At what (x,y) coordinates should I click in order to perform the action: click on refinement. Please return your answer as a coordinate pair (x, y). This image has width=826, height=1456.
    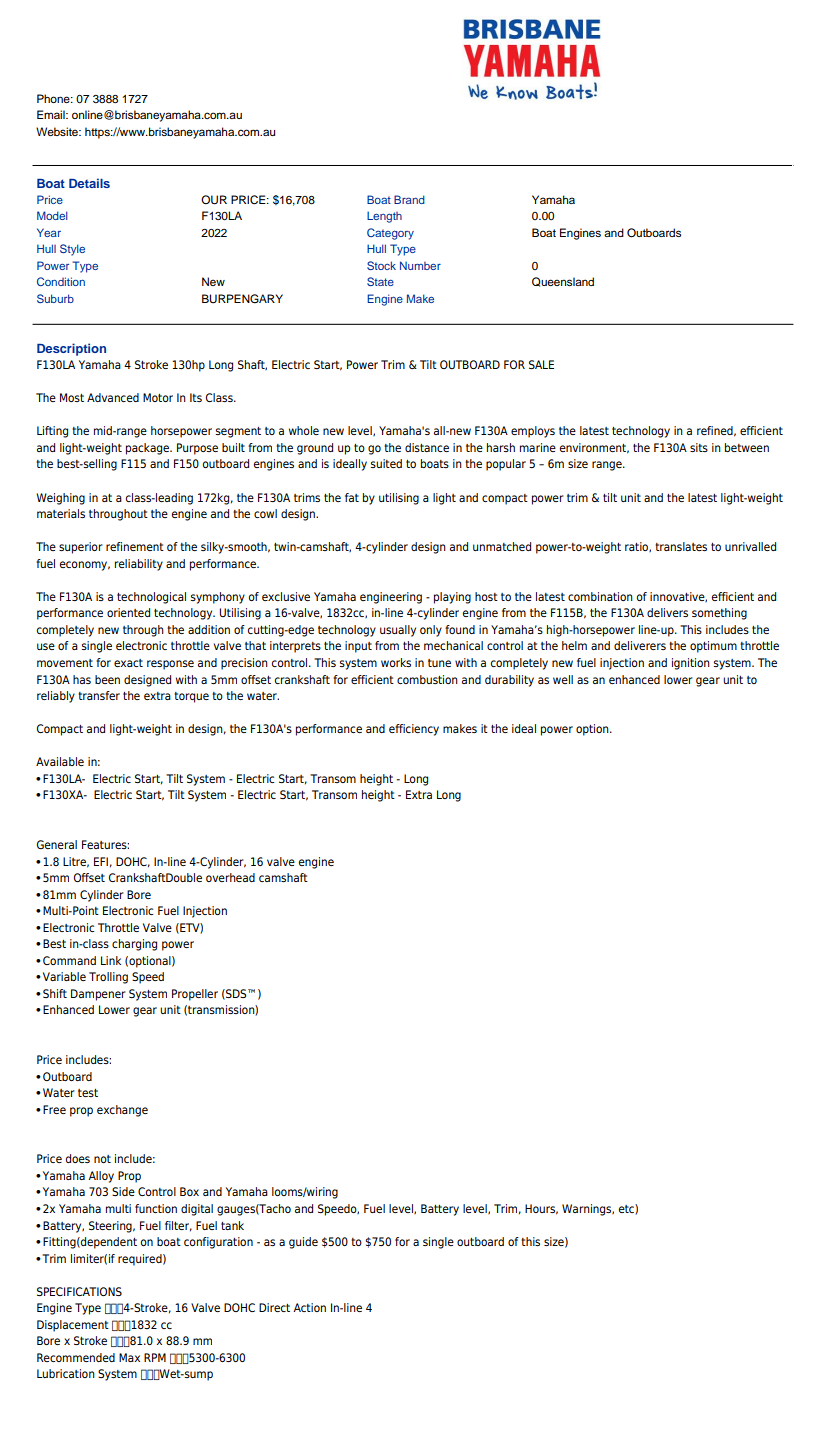
    Looking at the image, I should click on (135, 546).
